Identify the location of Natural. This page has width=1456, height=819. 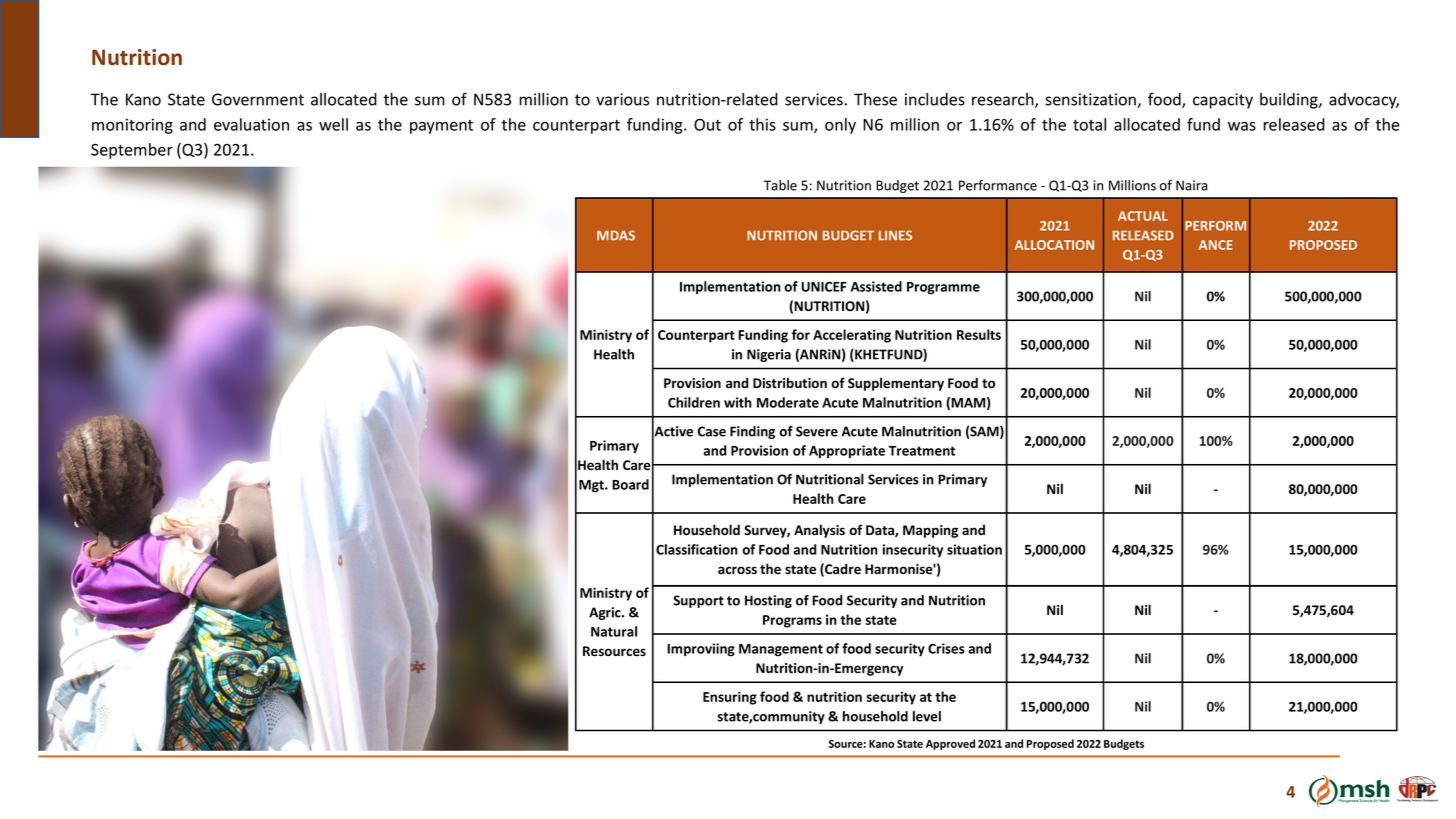
(614, 631).
